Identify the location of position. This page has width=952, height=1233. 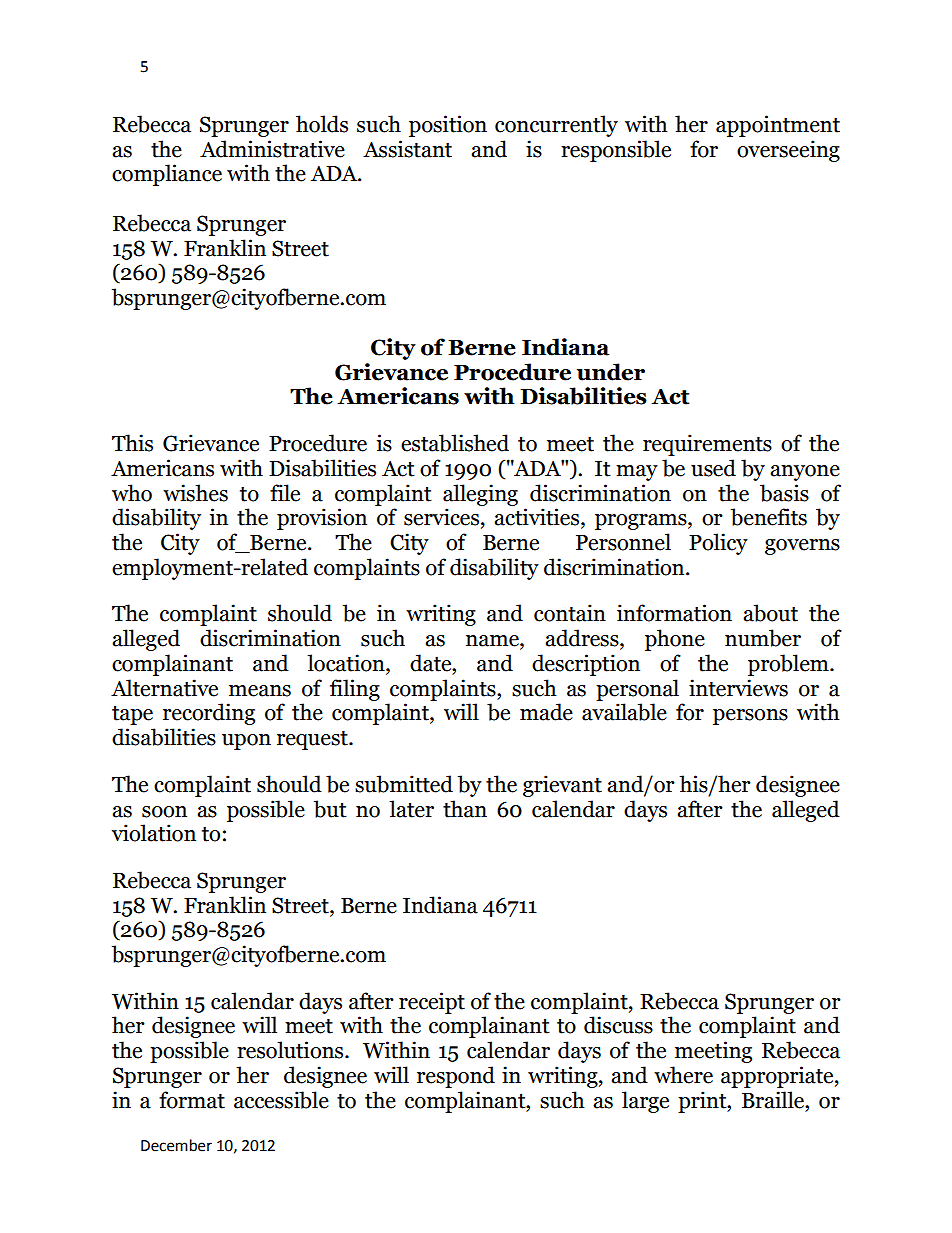
(448, 126).
